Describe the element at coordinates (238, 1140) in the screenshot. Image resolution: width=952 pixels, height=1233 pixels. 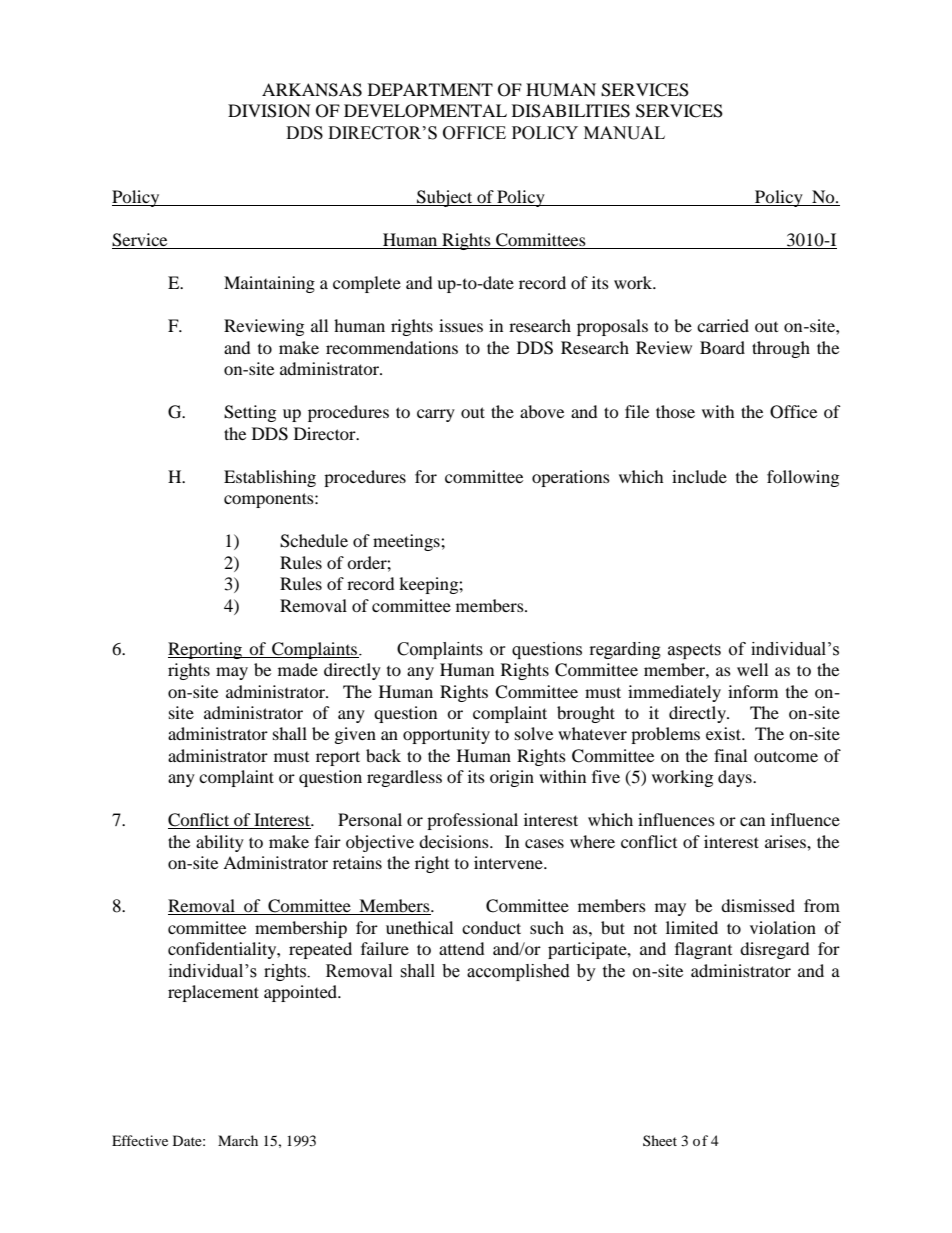
I see `March` at that location.
